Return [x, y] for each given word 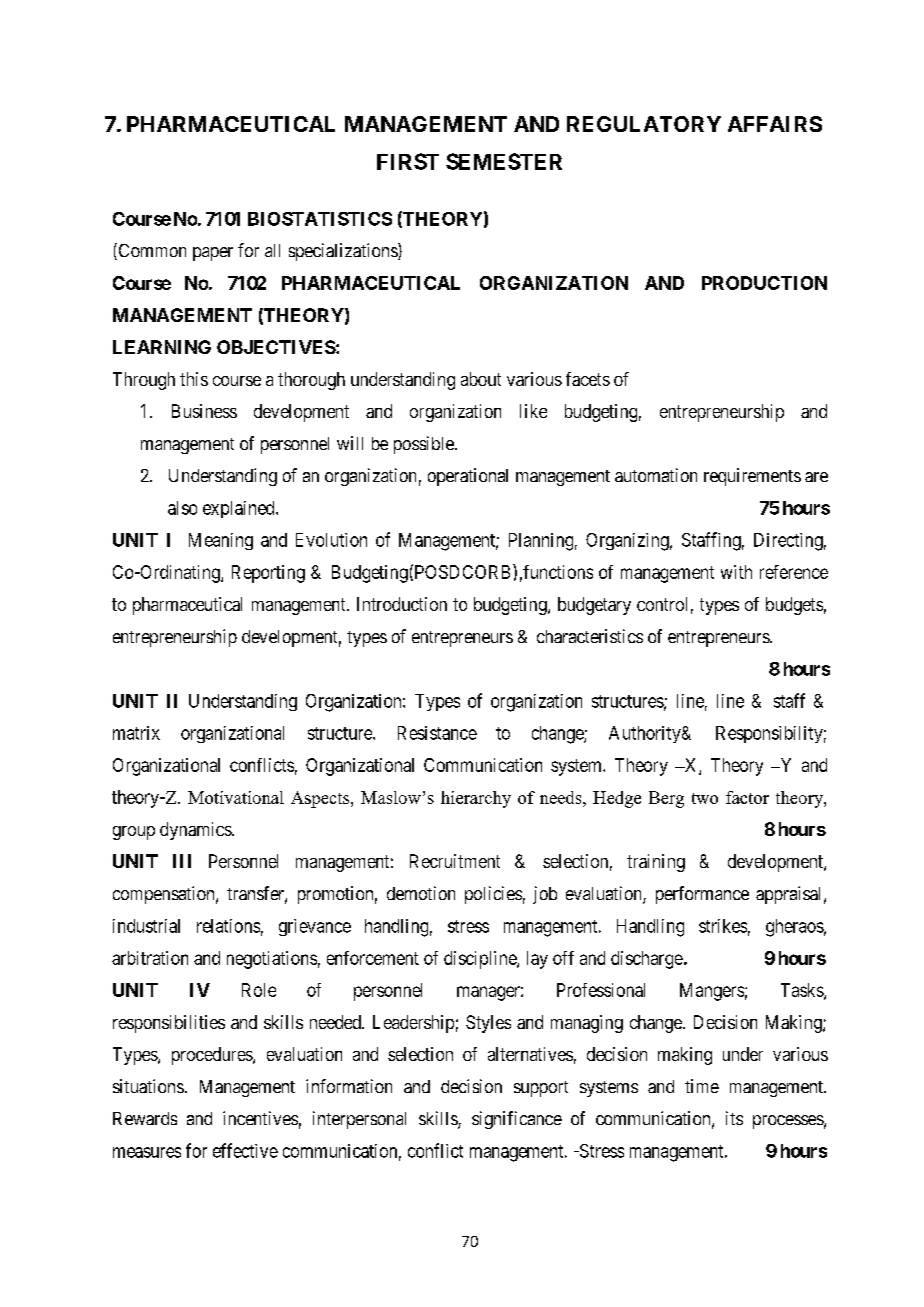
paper [213, 254]
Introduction [402, 604]
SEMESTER [504, 161]
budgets [794, 606]
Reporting [268, 574]
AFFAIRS [775, 124]
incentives [260, 1118]
